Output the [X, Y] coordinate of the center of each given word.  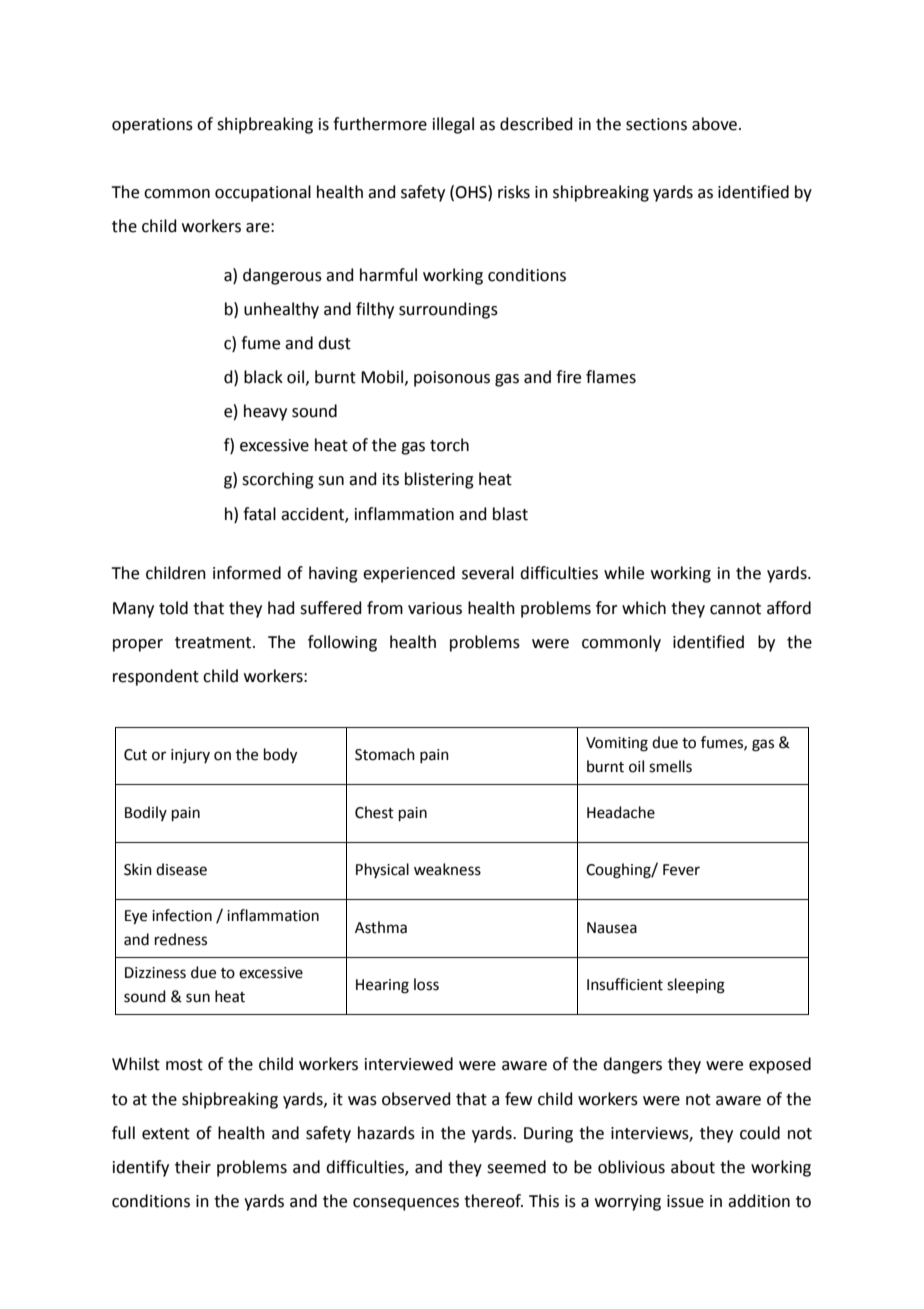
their [193, 1167]
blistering [439, 480]
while [624, 573]
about [693, 1167]
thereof [493, 1201]
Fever [681, 870]
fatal [259, 514]
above [714, 124]
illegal [453, 125]
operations [152, 126]
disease [181, 869]
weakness [447, 869]
